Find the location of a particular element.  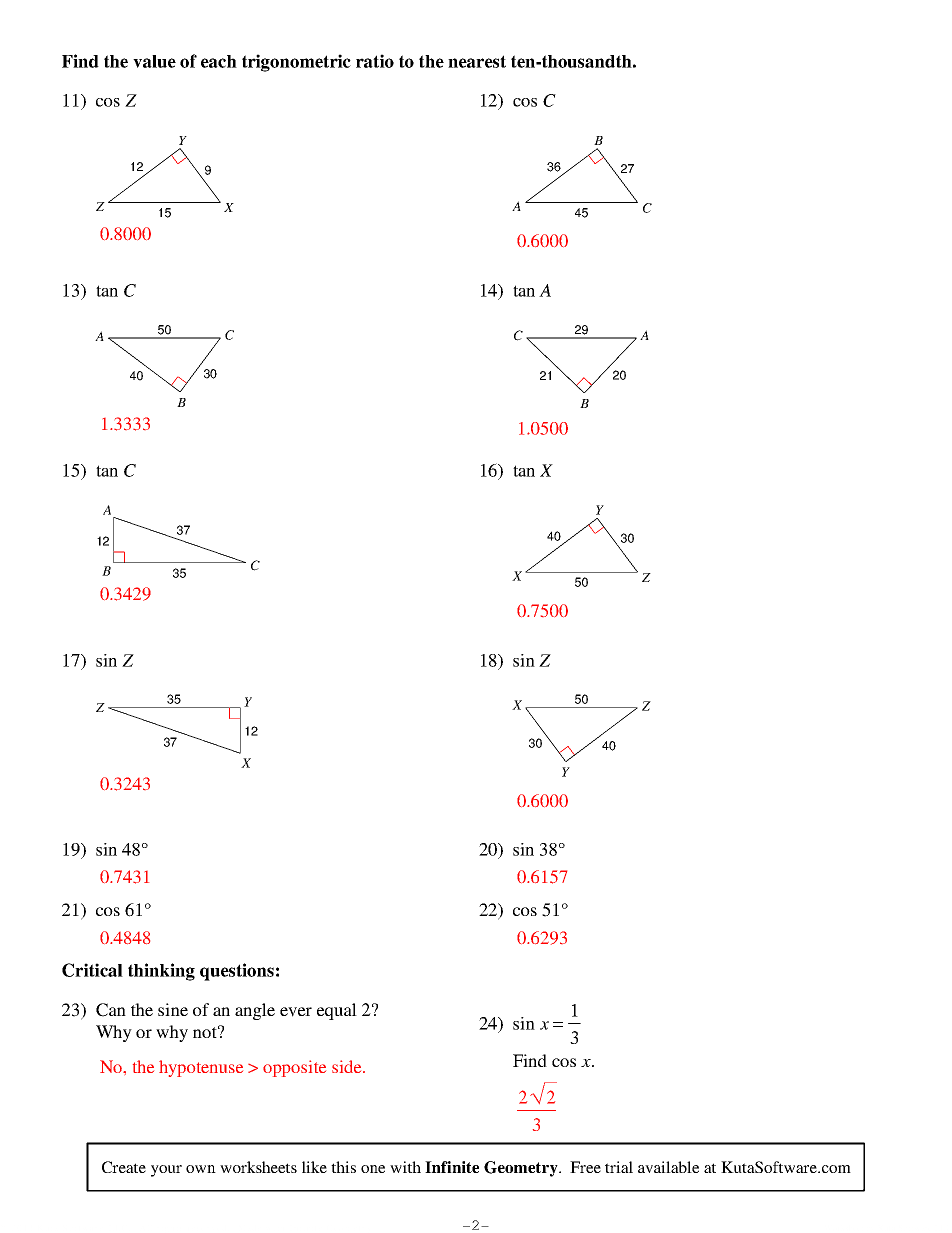

thinking is located at coordinates (161, 972).
